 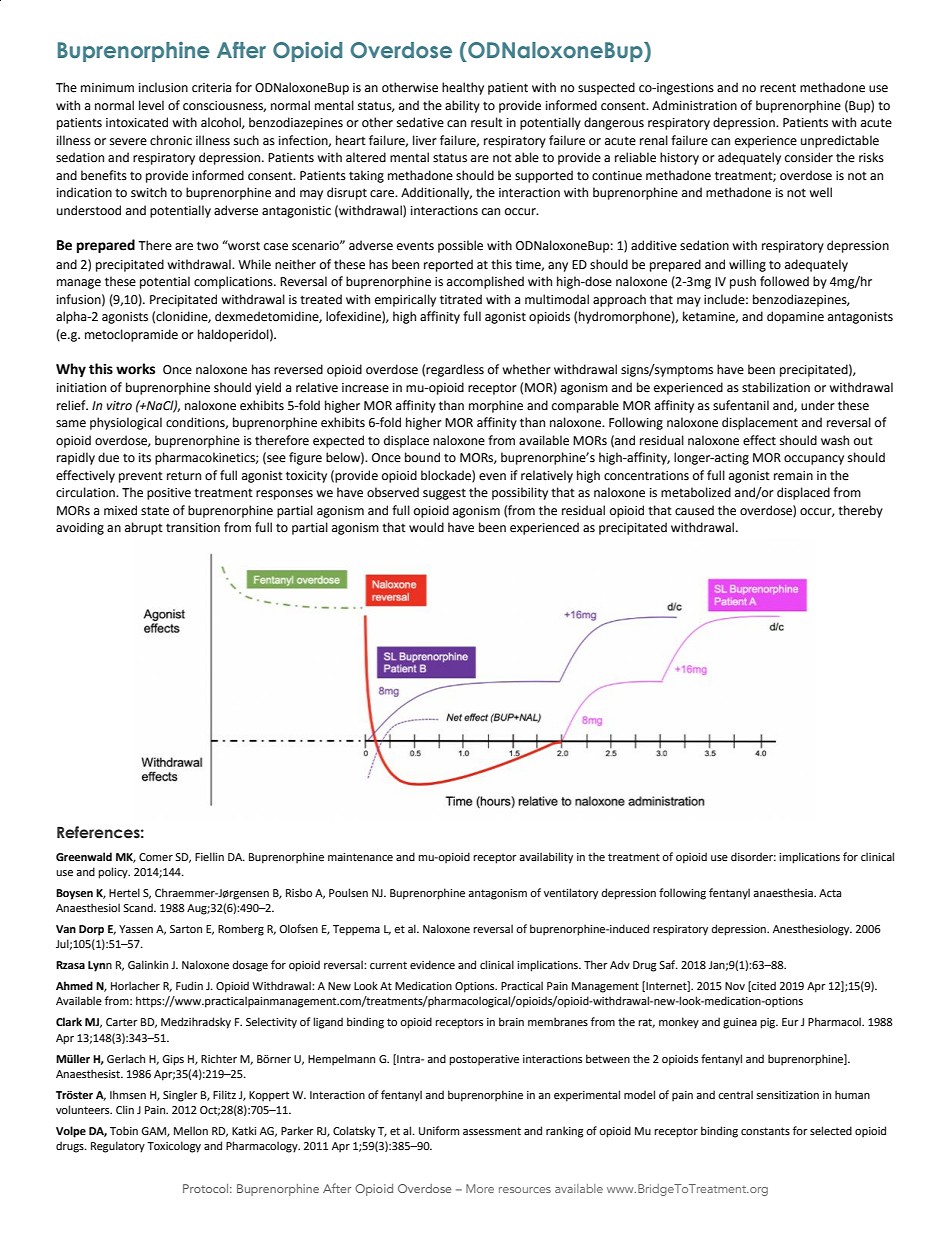 I want to click on constants, so click(x=765, y=1131).
